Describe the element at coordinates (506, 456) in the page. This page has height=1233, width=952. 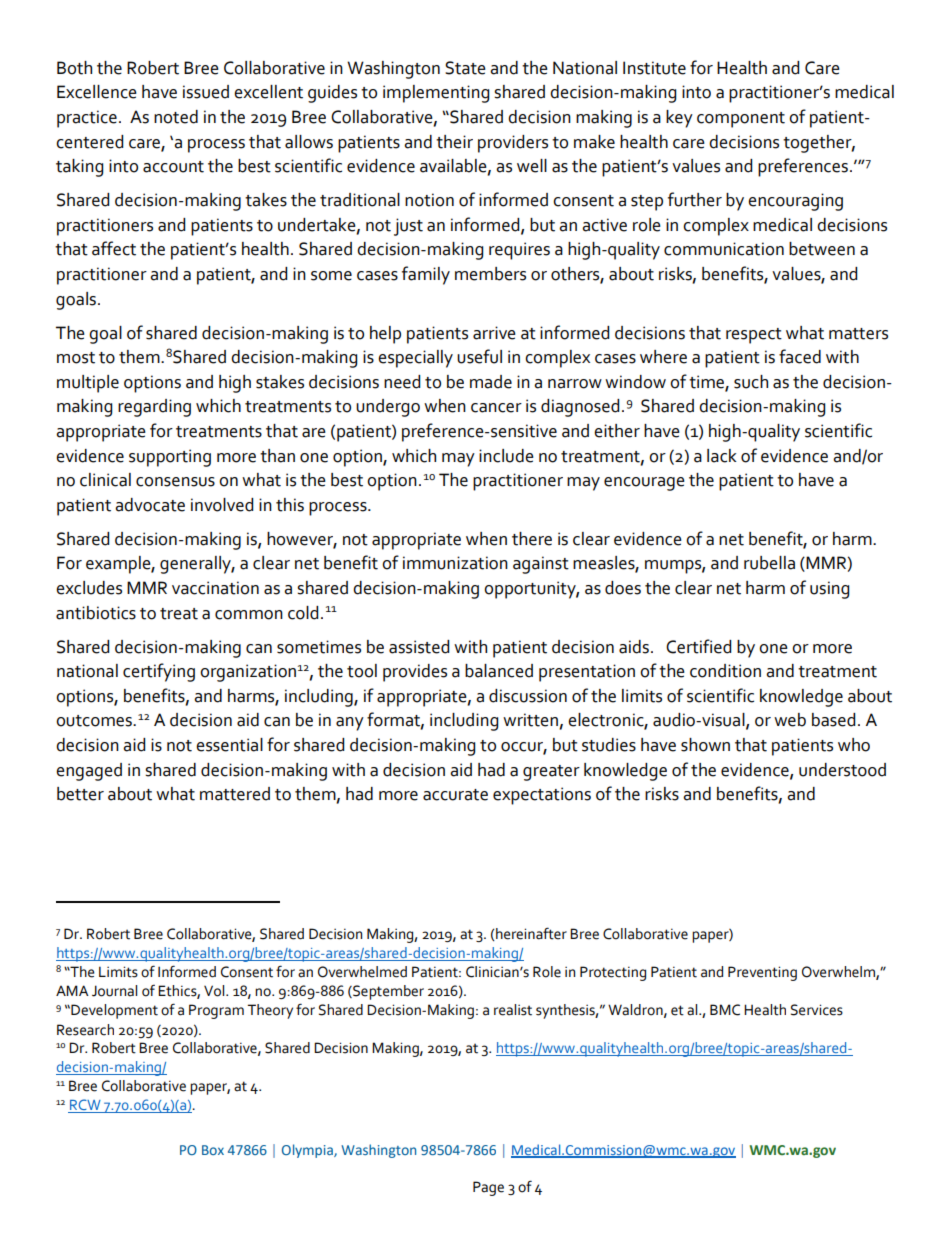
I see `include` at that location.
